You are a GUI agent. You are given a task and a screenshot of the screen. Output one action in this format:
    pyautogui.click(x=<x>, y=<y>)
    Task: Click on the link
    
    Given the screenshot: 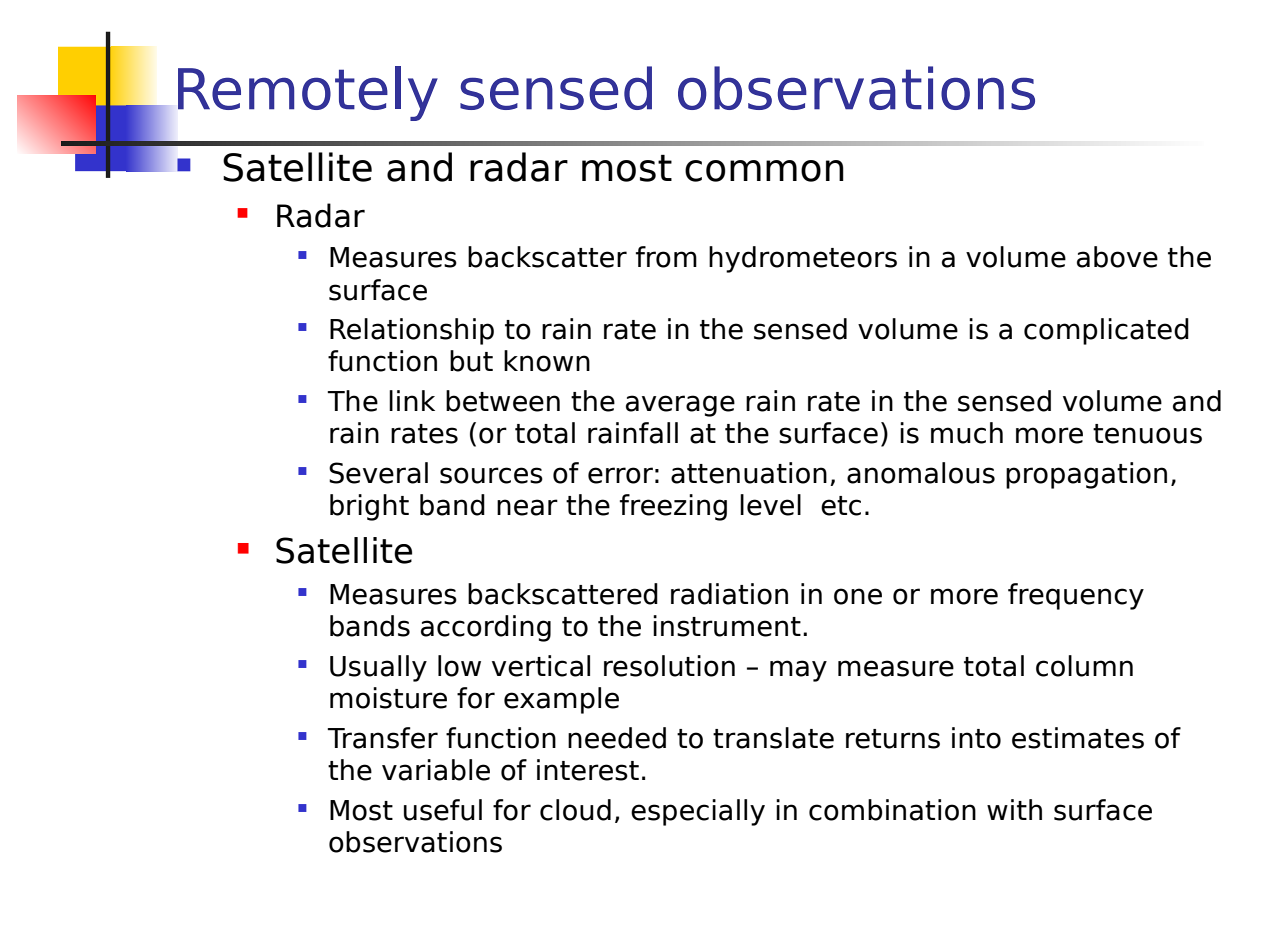 What is the action you would take?
    pyautogui.click(x=412, y=400)
